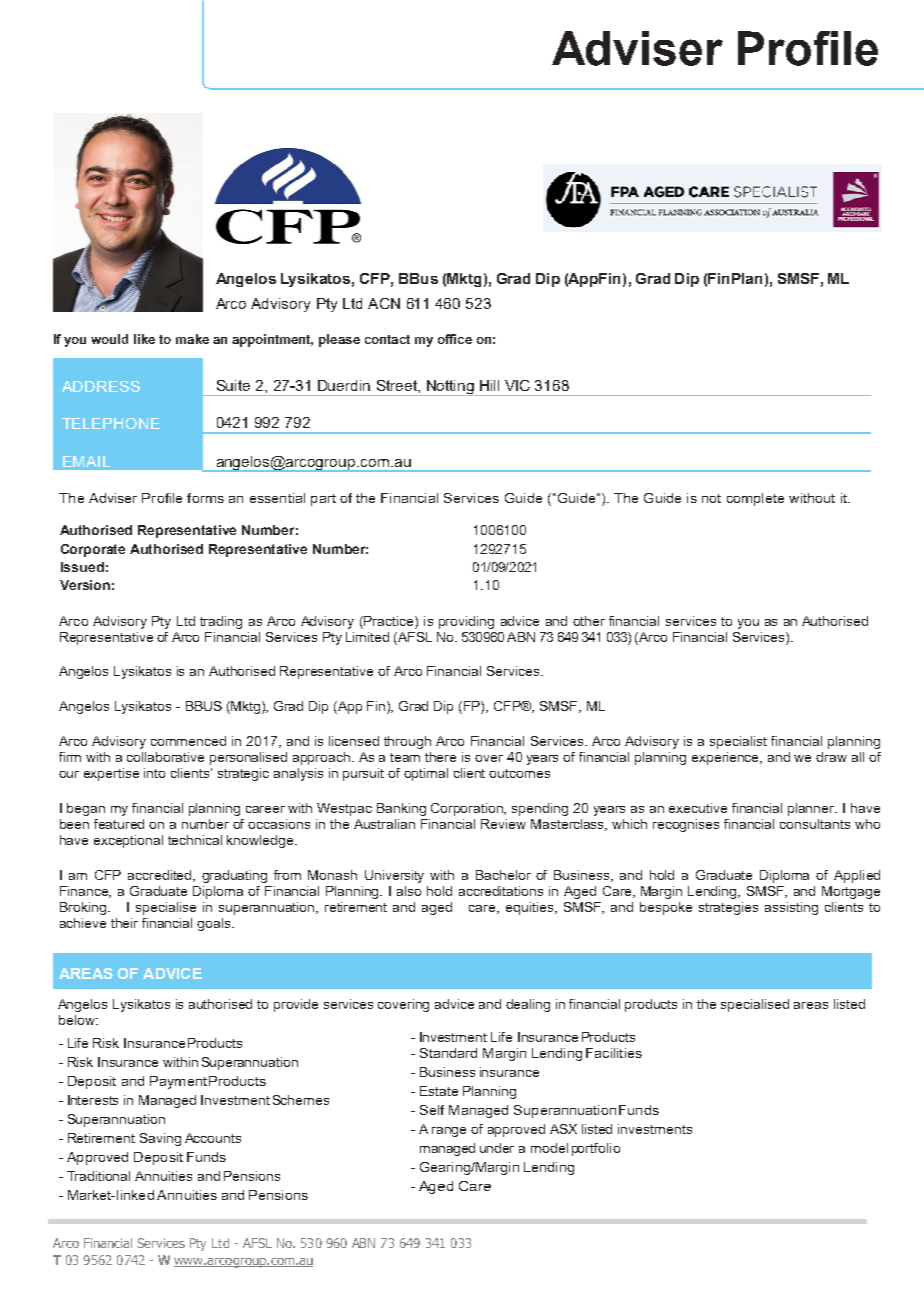  Describe the element at coordinates (221, 622) in the screenshot. I see `trading` at that location.
